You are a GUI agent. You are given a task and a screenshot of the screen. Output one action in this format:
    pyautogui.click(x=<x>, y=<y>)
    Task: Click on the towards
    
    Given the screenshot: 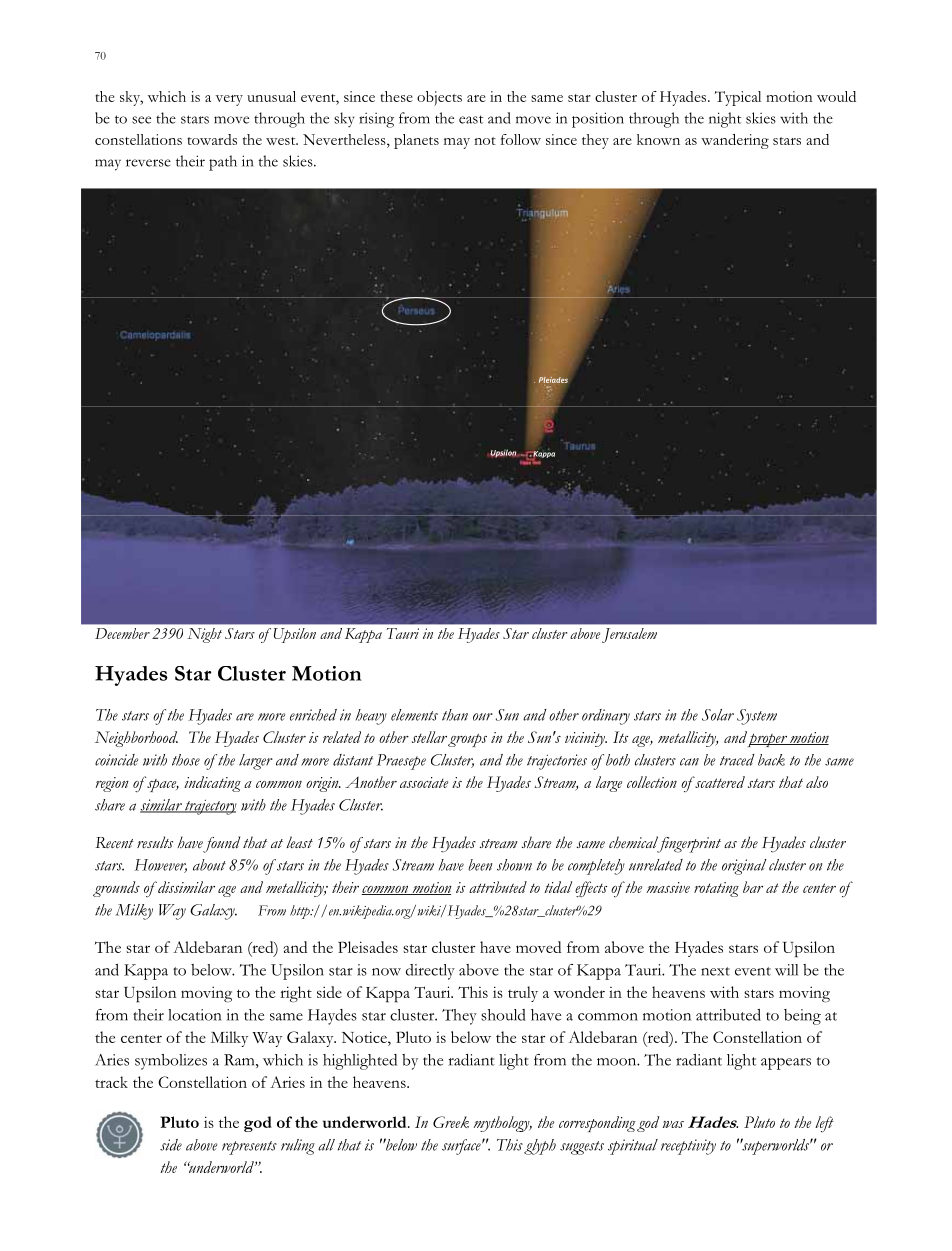 What is the action you would take?
    pyautogui.click(x=212, y=139)
